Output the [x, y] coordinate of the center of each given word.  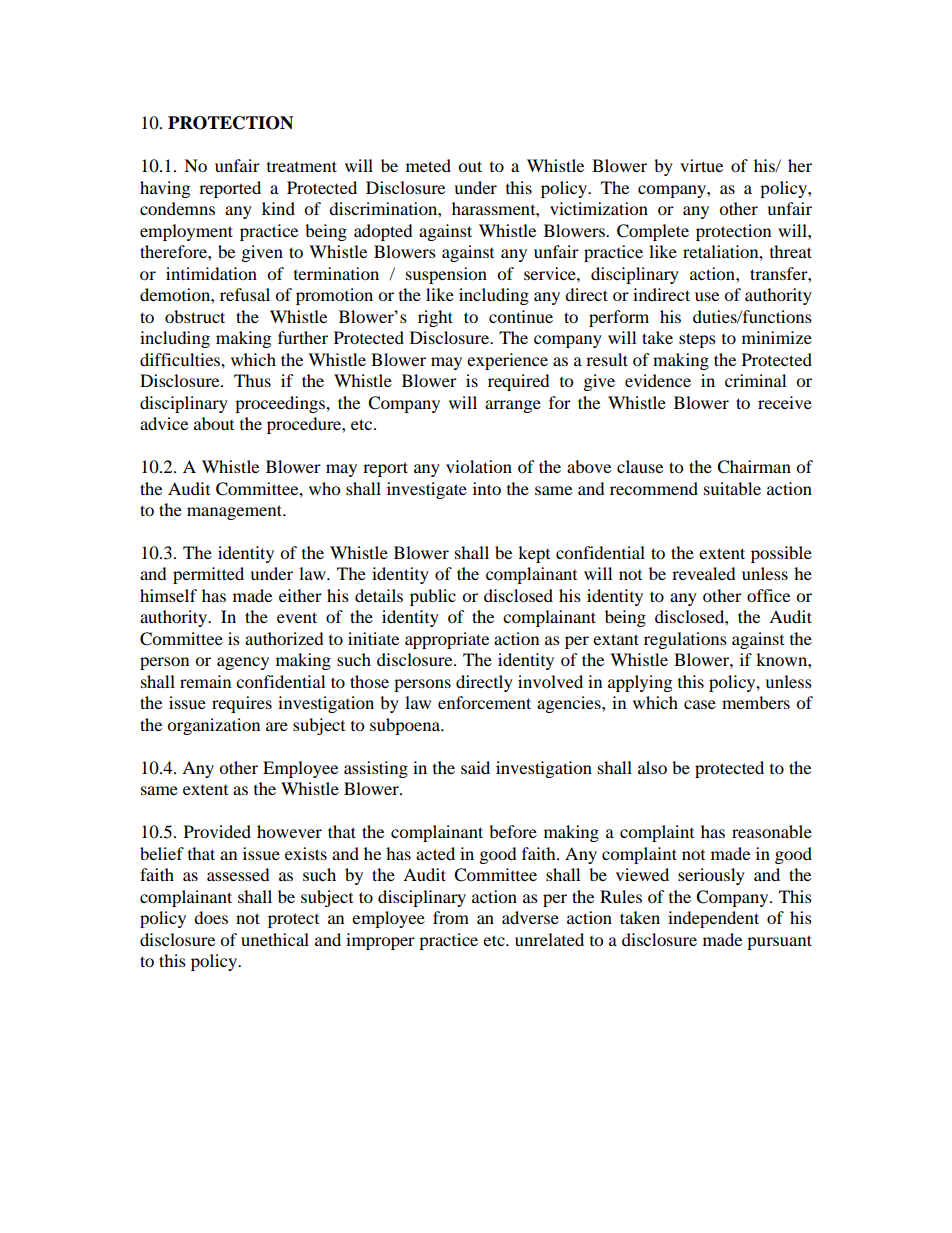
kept [534, 554]
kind [278, 208]
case [700, 704]
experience [507, 361]
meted [428, 165]
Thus [252, 380]
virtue [701, 165]
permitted [208, 575]
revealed [704, 573]
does [211, 917]
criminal [755, 380]
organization [213, 726]
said [475, 767]
